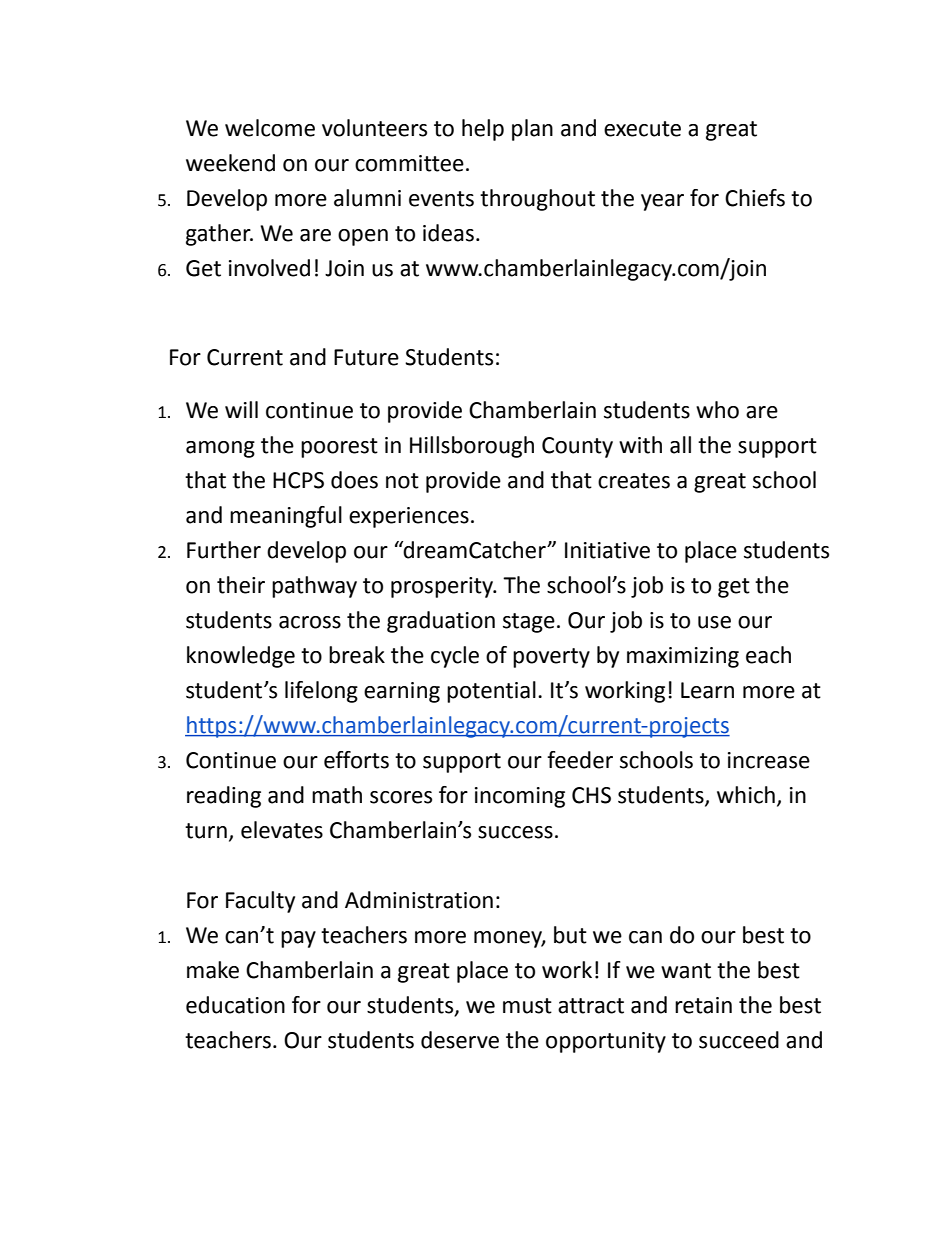 The image size is (952, 1233). Describe the element at coordinates (443, 587) in the screenshot. I see `prosperity` at that location.
